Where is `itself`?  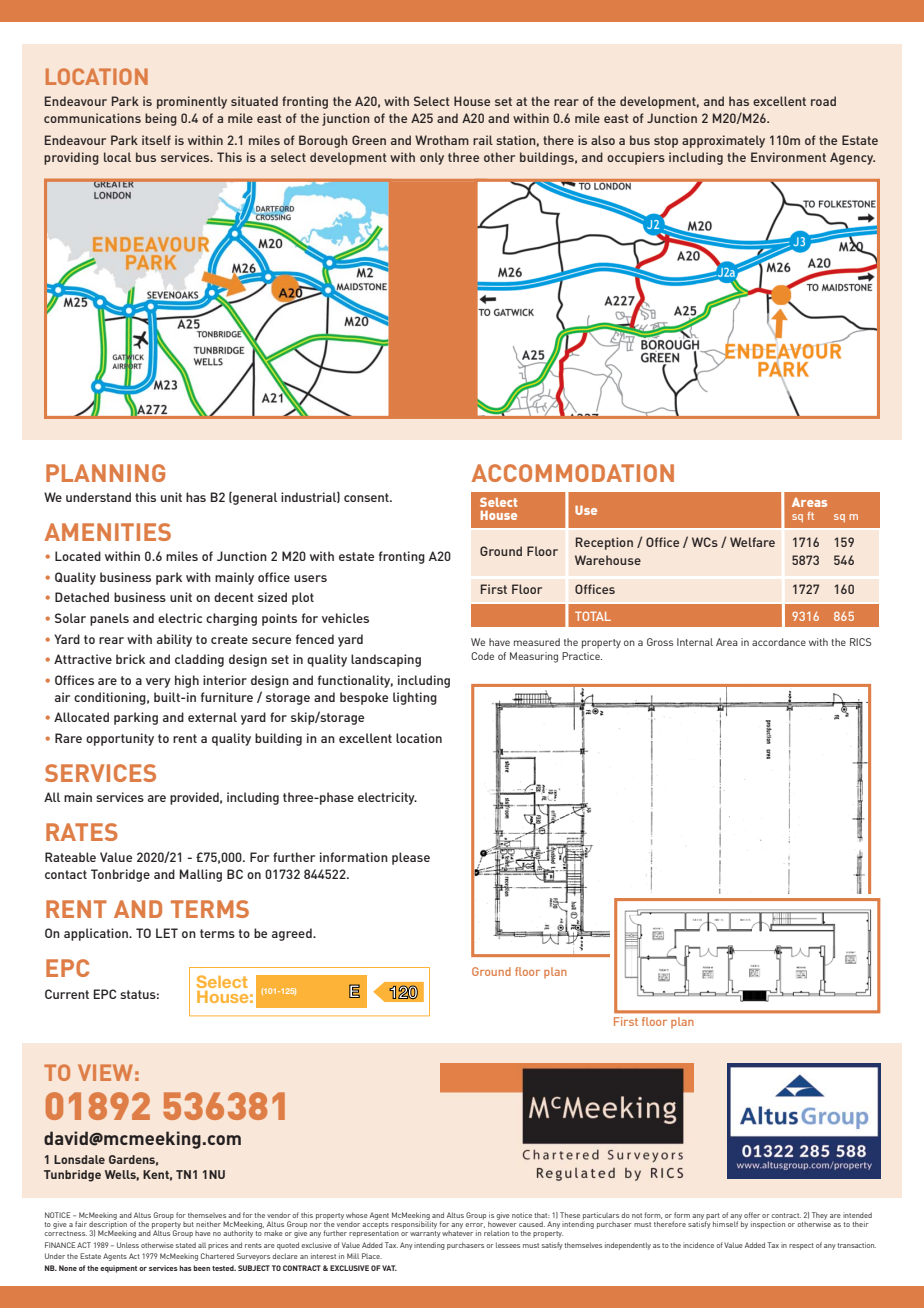
itself is located at coordinates (156, 140).
